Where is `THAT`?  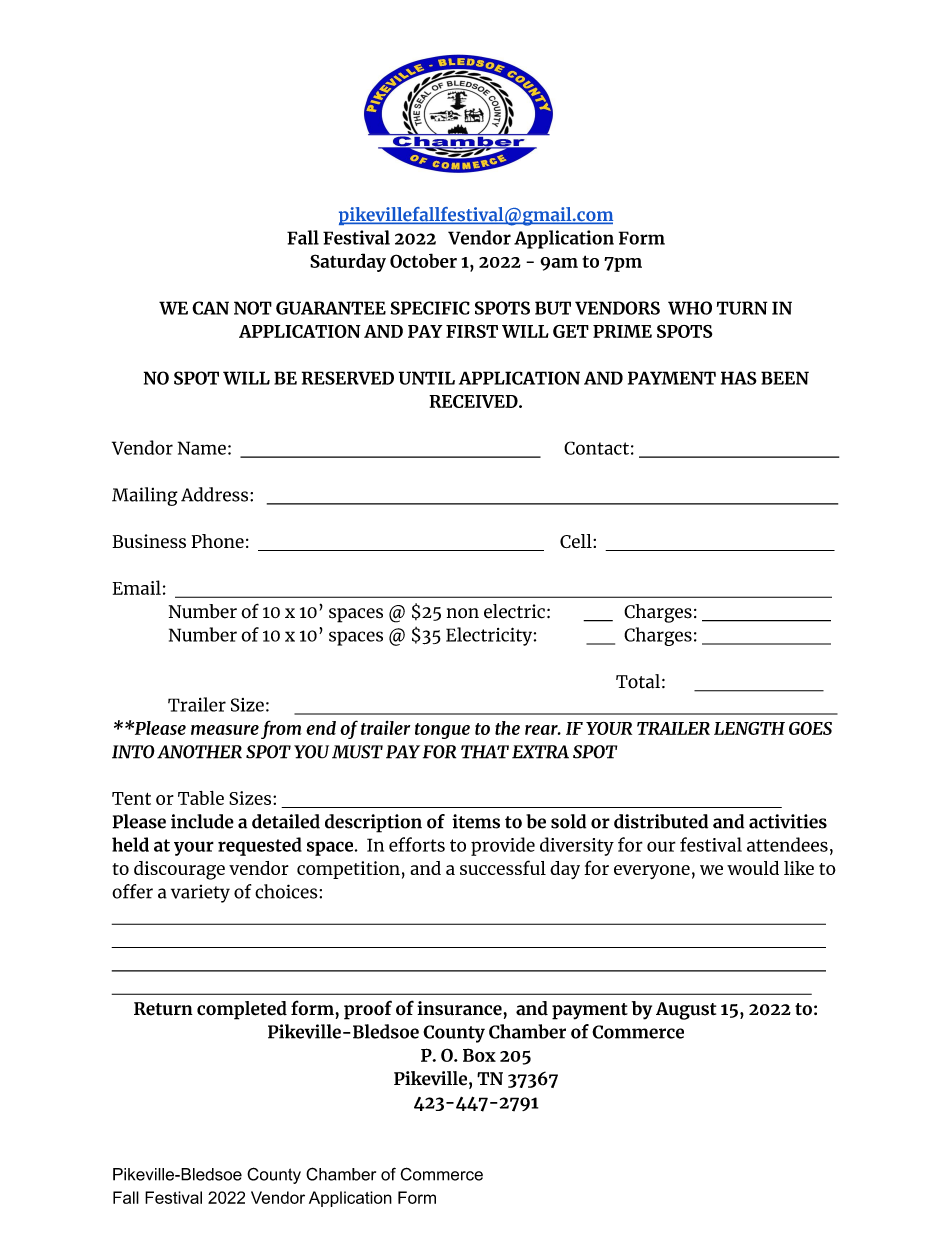 THAT is located at coordinates (485, 752).
